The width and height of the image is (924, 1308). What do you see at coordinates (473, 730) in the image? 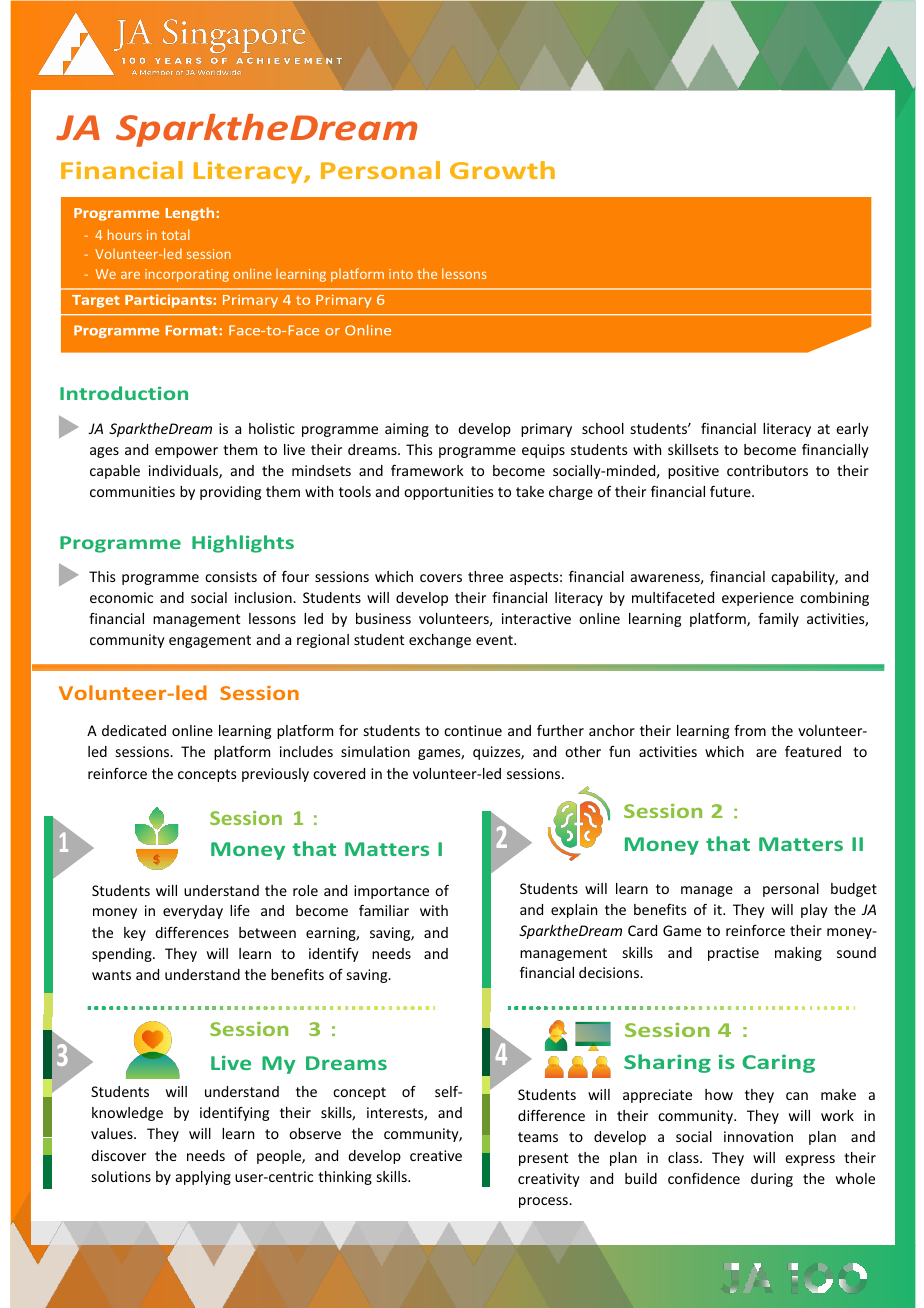
I see `continue` at bounding box center [473, 730].
